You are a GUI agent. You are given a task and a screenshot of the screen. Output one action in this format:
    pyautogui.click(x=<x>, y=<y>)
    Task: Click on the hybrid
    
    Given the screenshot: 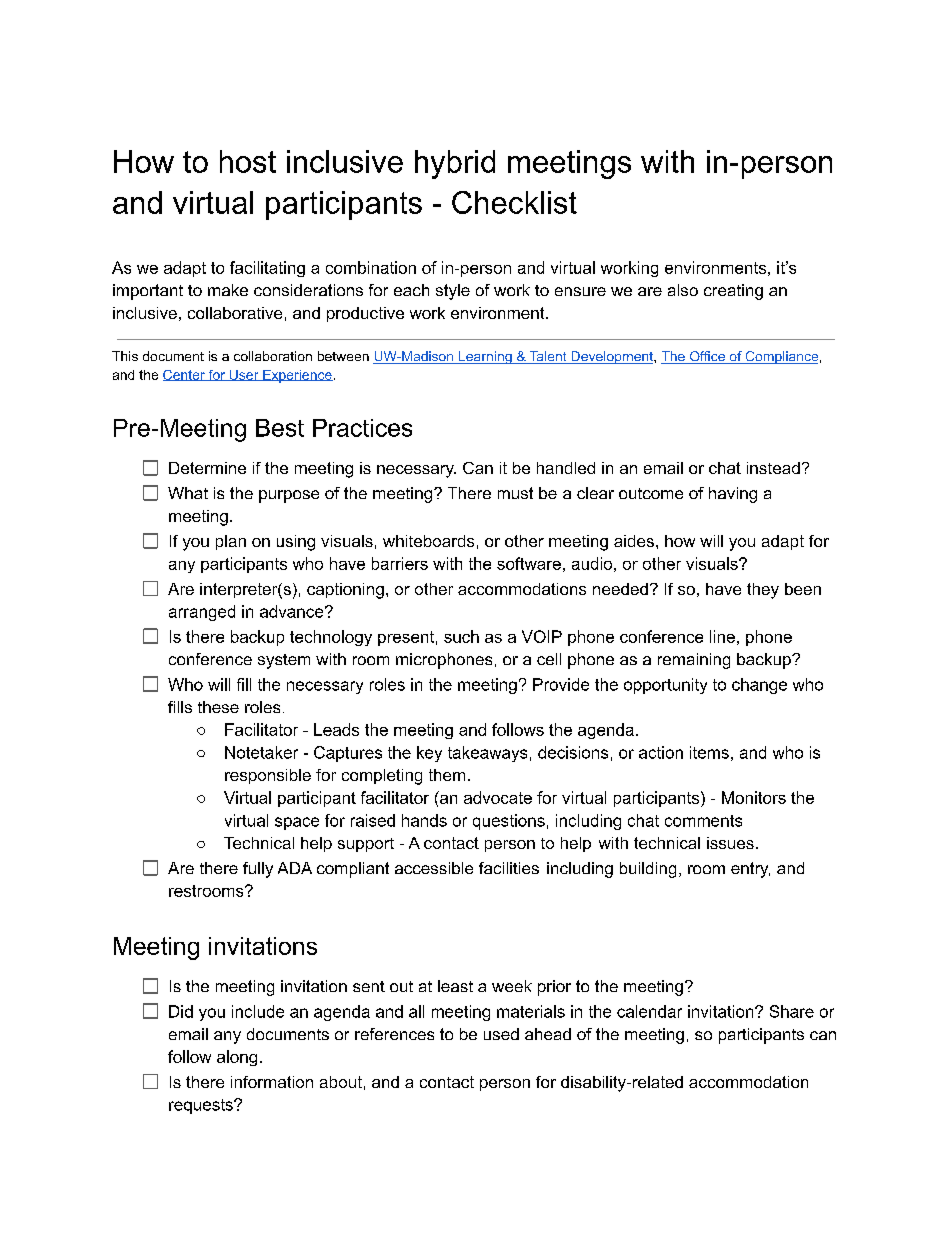 What is the action you would take?
    pyautogui.click(x=455, y=164)
